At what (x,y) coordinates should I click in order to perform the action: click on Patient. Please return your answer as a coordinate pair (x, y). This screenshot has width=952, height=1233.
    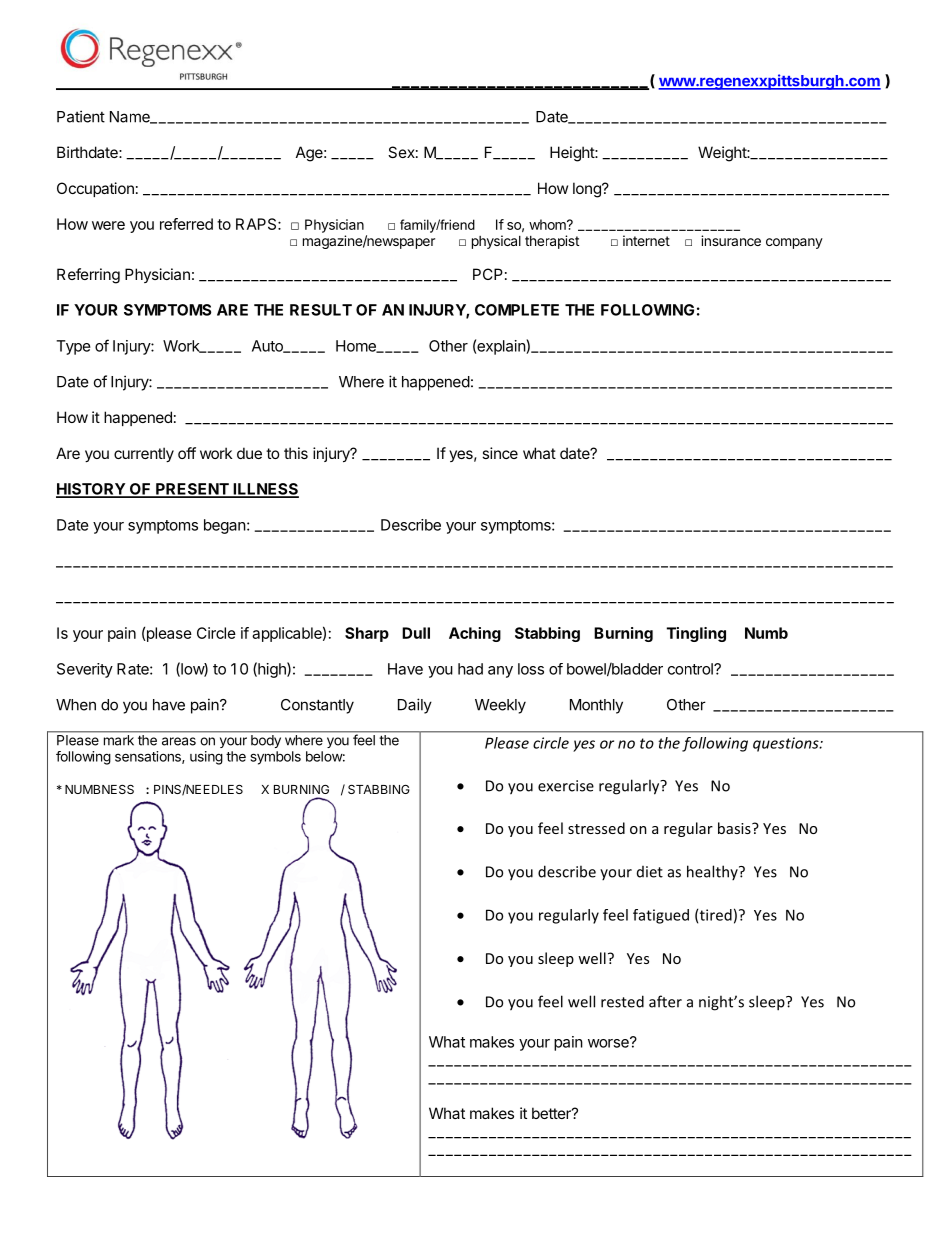
    Looking at the image, I should click on (81, 116).
